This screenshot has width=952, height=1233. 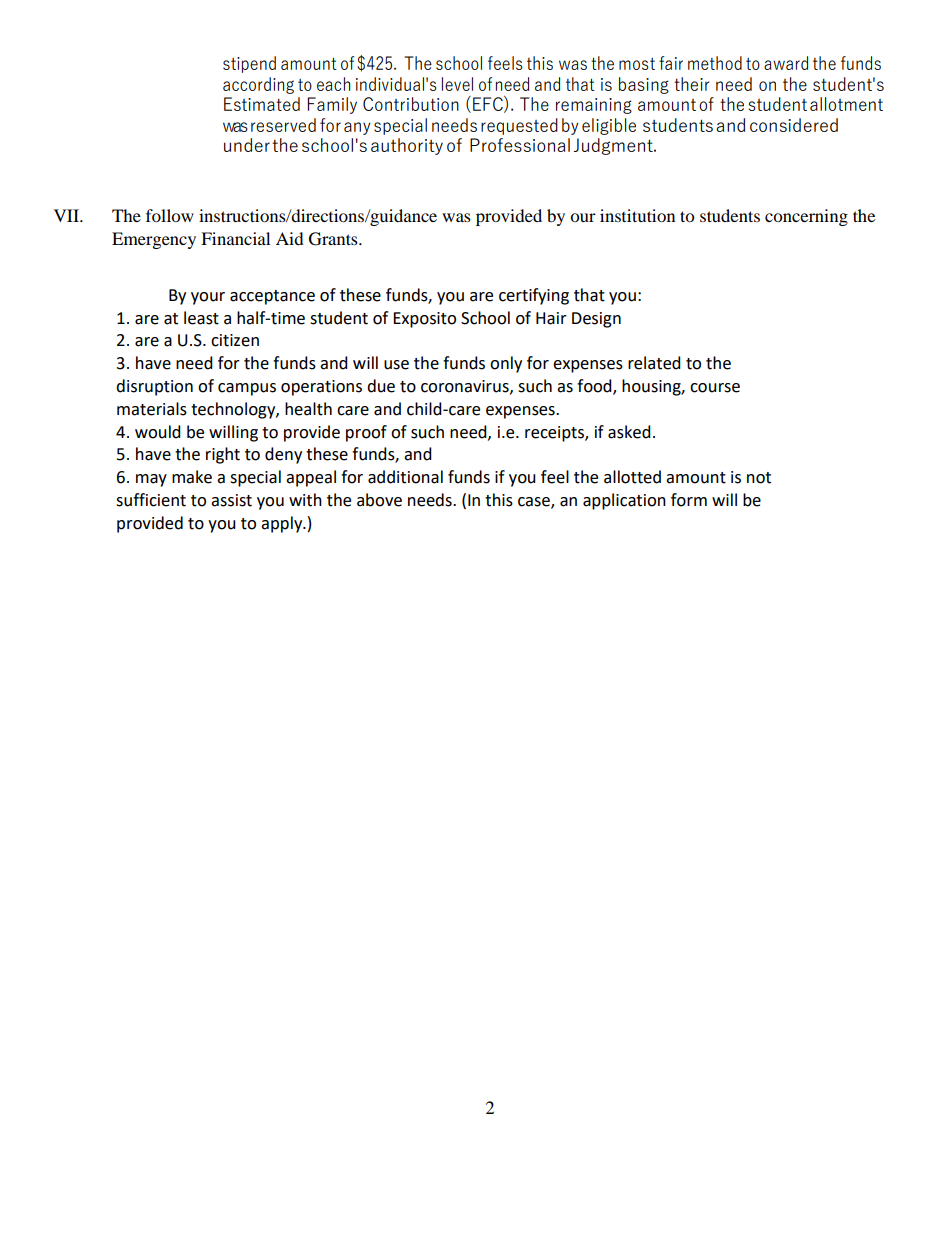 What do you see at coordinates (379, 500) in the screenshot?
I see `above` at bounding box center [379, 500].
